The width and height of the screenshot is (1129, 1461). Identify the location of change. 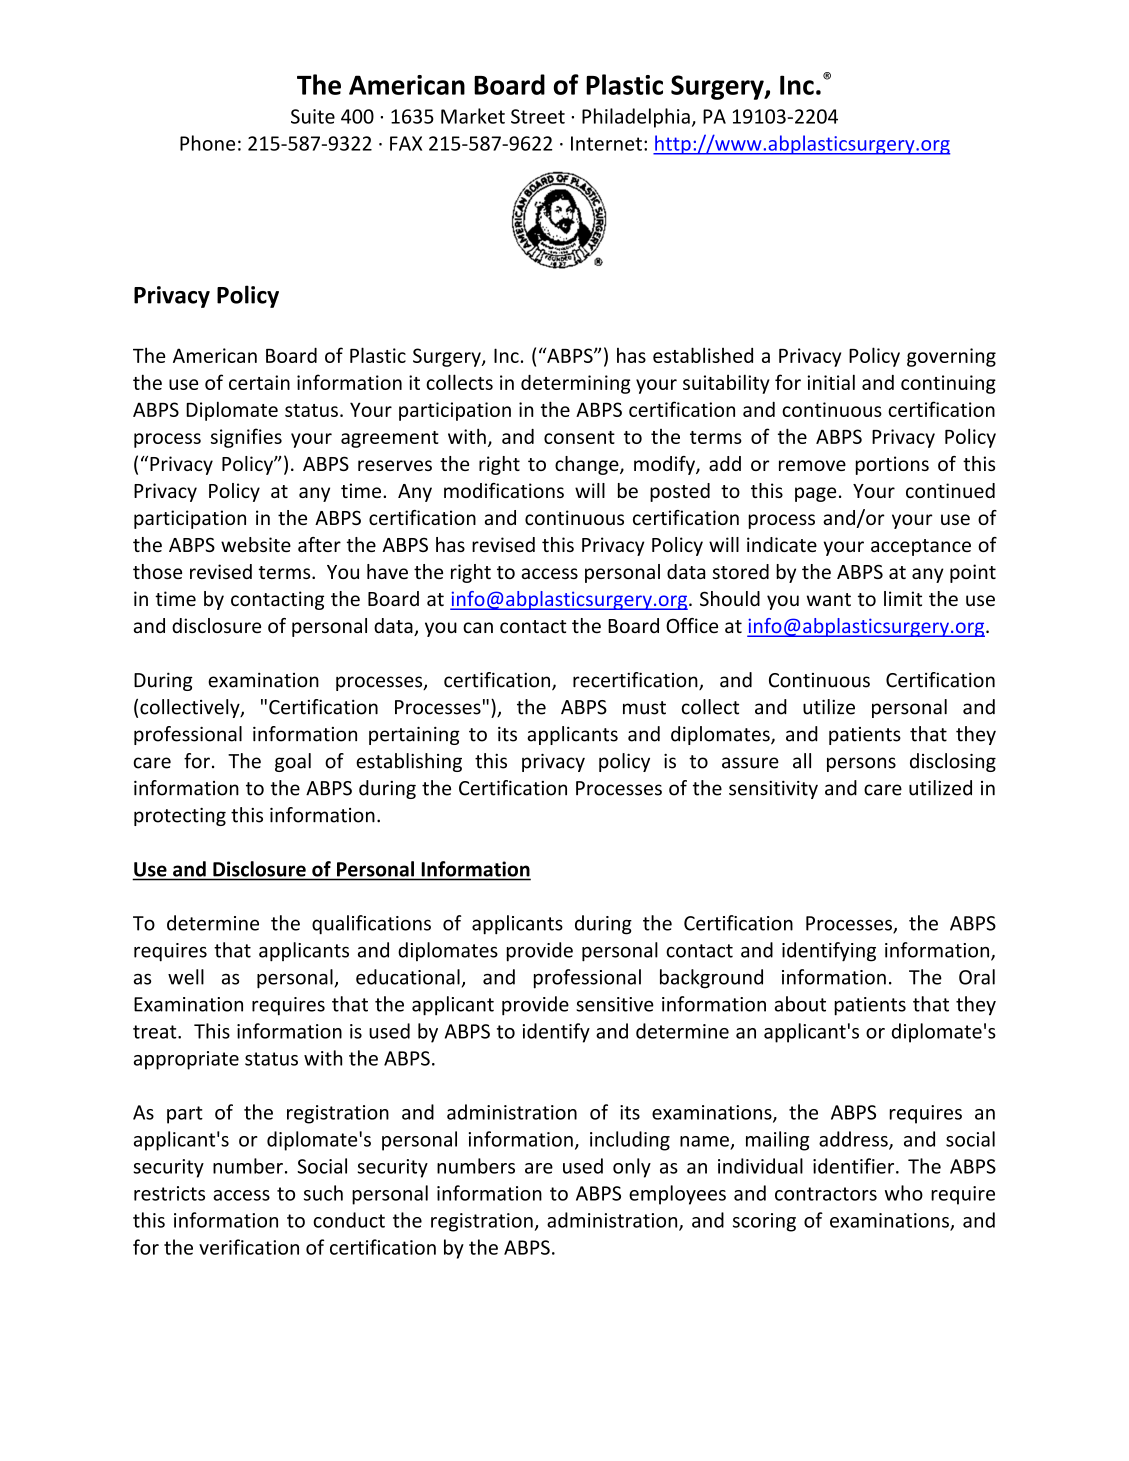
(588, 465).
